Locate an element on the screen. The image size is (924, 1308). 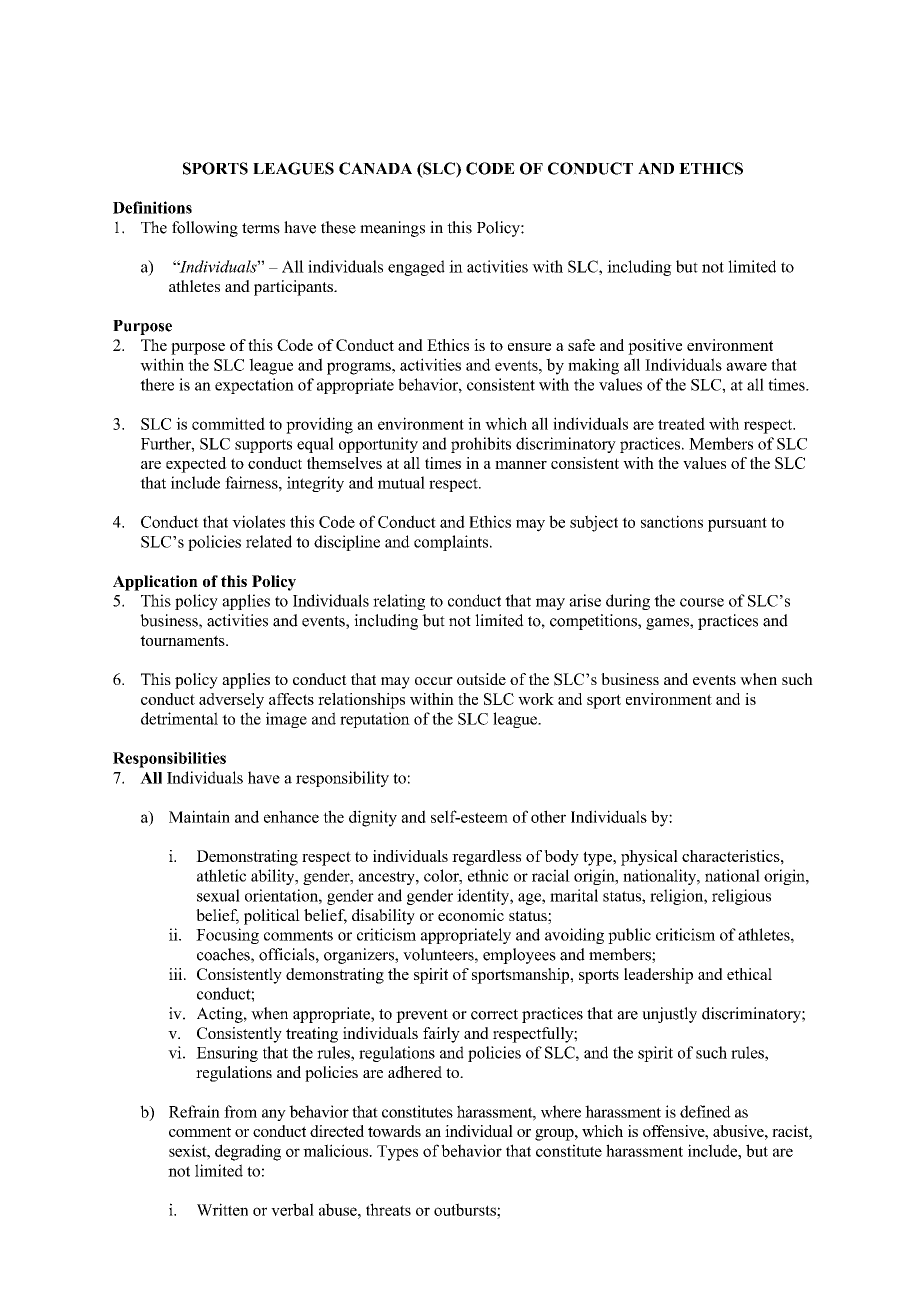
meanings is located at coordinates (392, 229).
